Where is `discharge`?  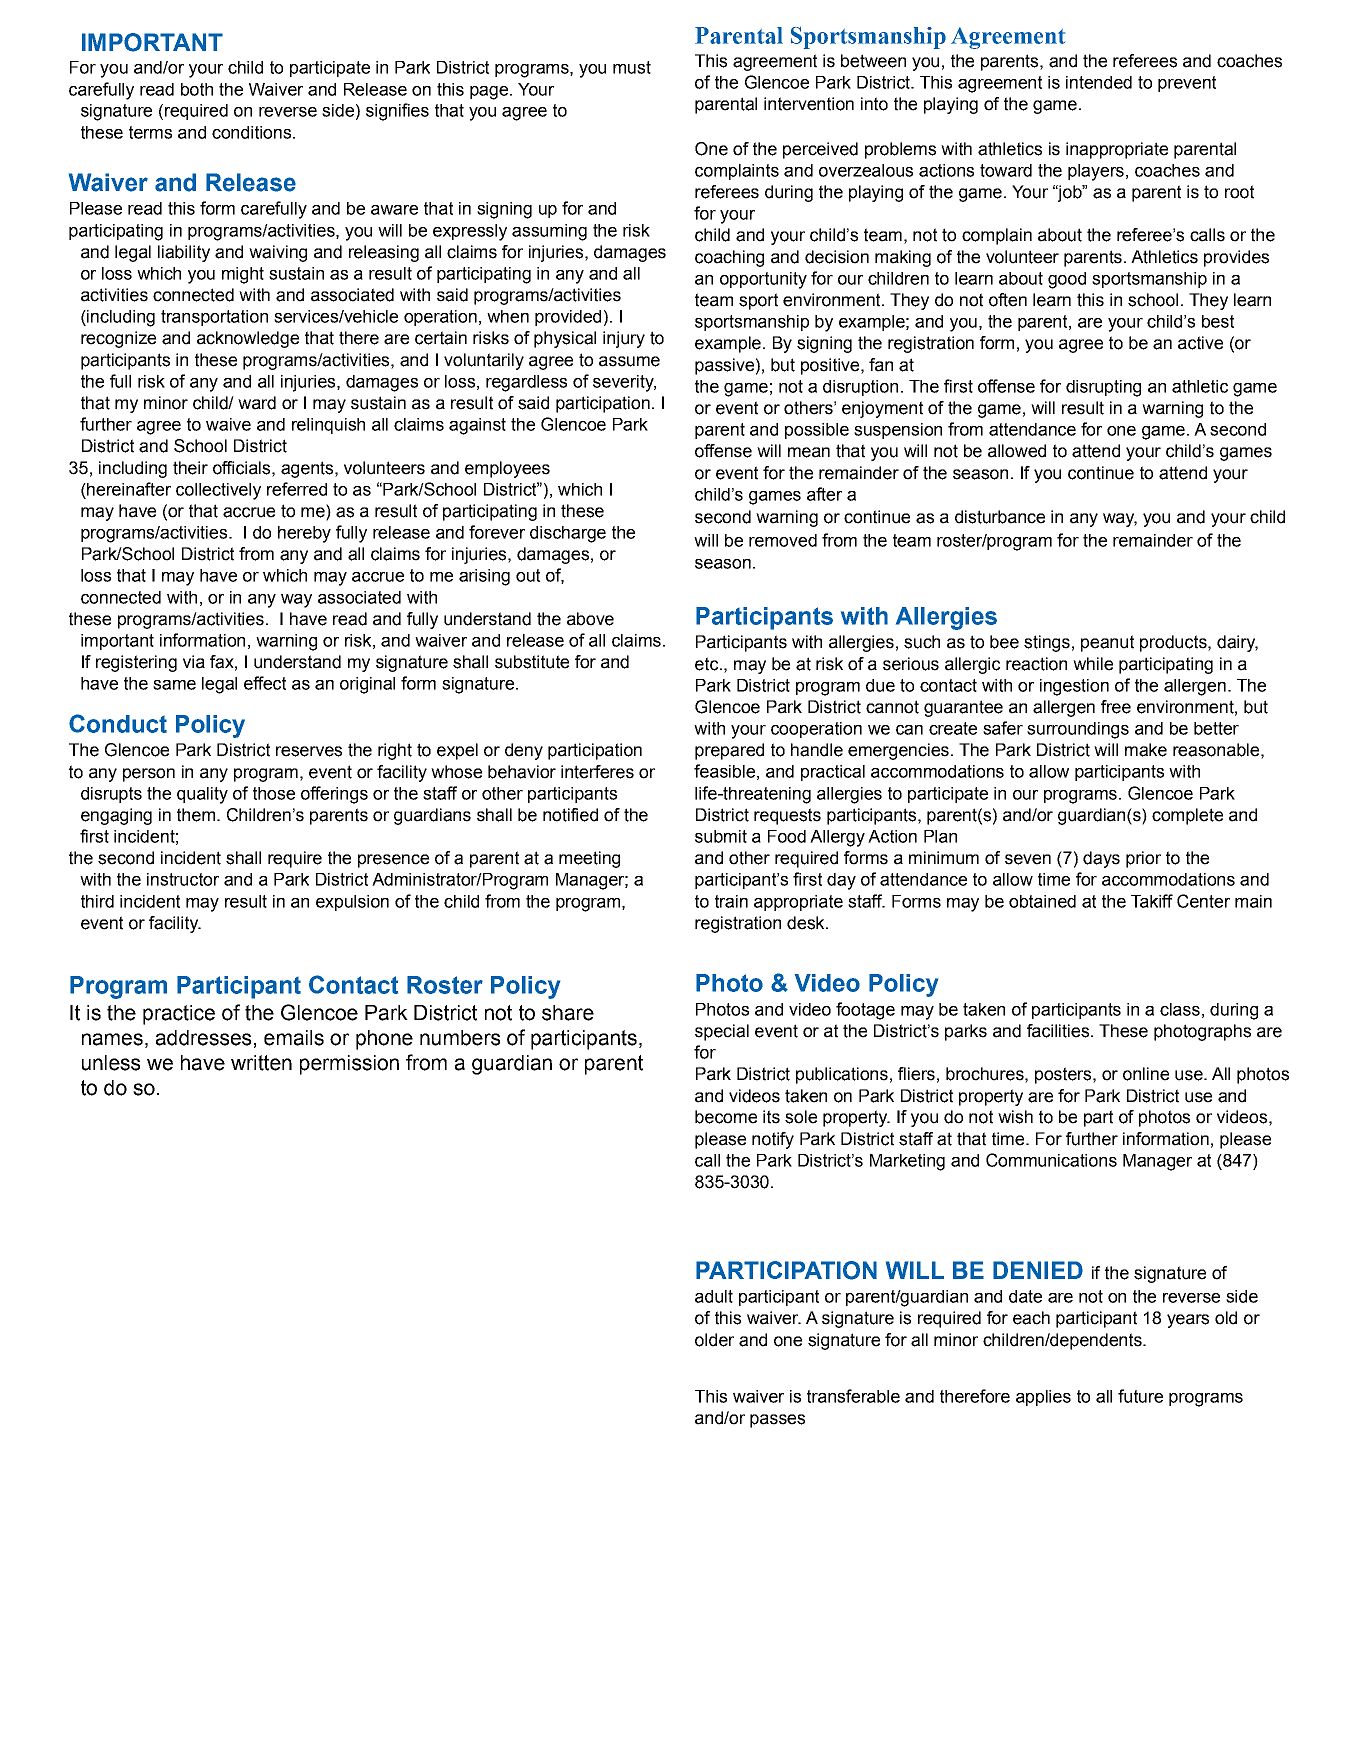 discharge is located at coordinates (568, 534).
